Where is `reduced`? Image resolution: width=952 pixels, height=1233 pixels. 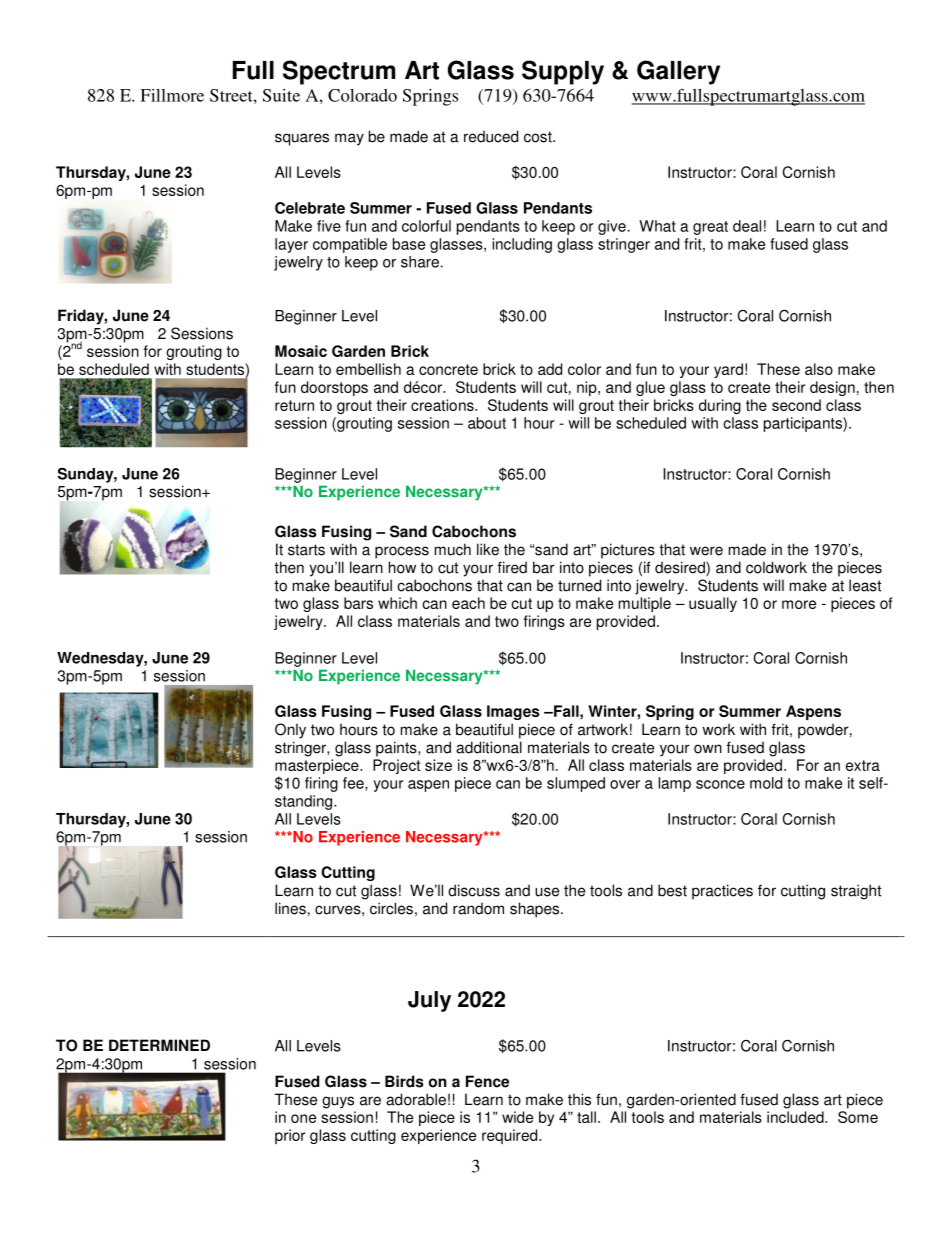 reduced is located at coordinates (491, 136).
